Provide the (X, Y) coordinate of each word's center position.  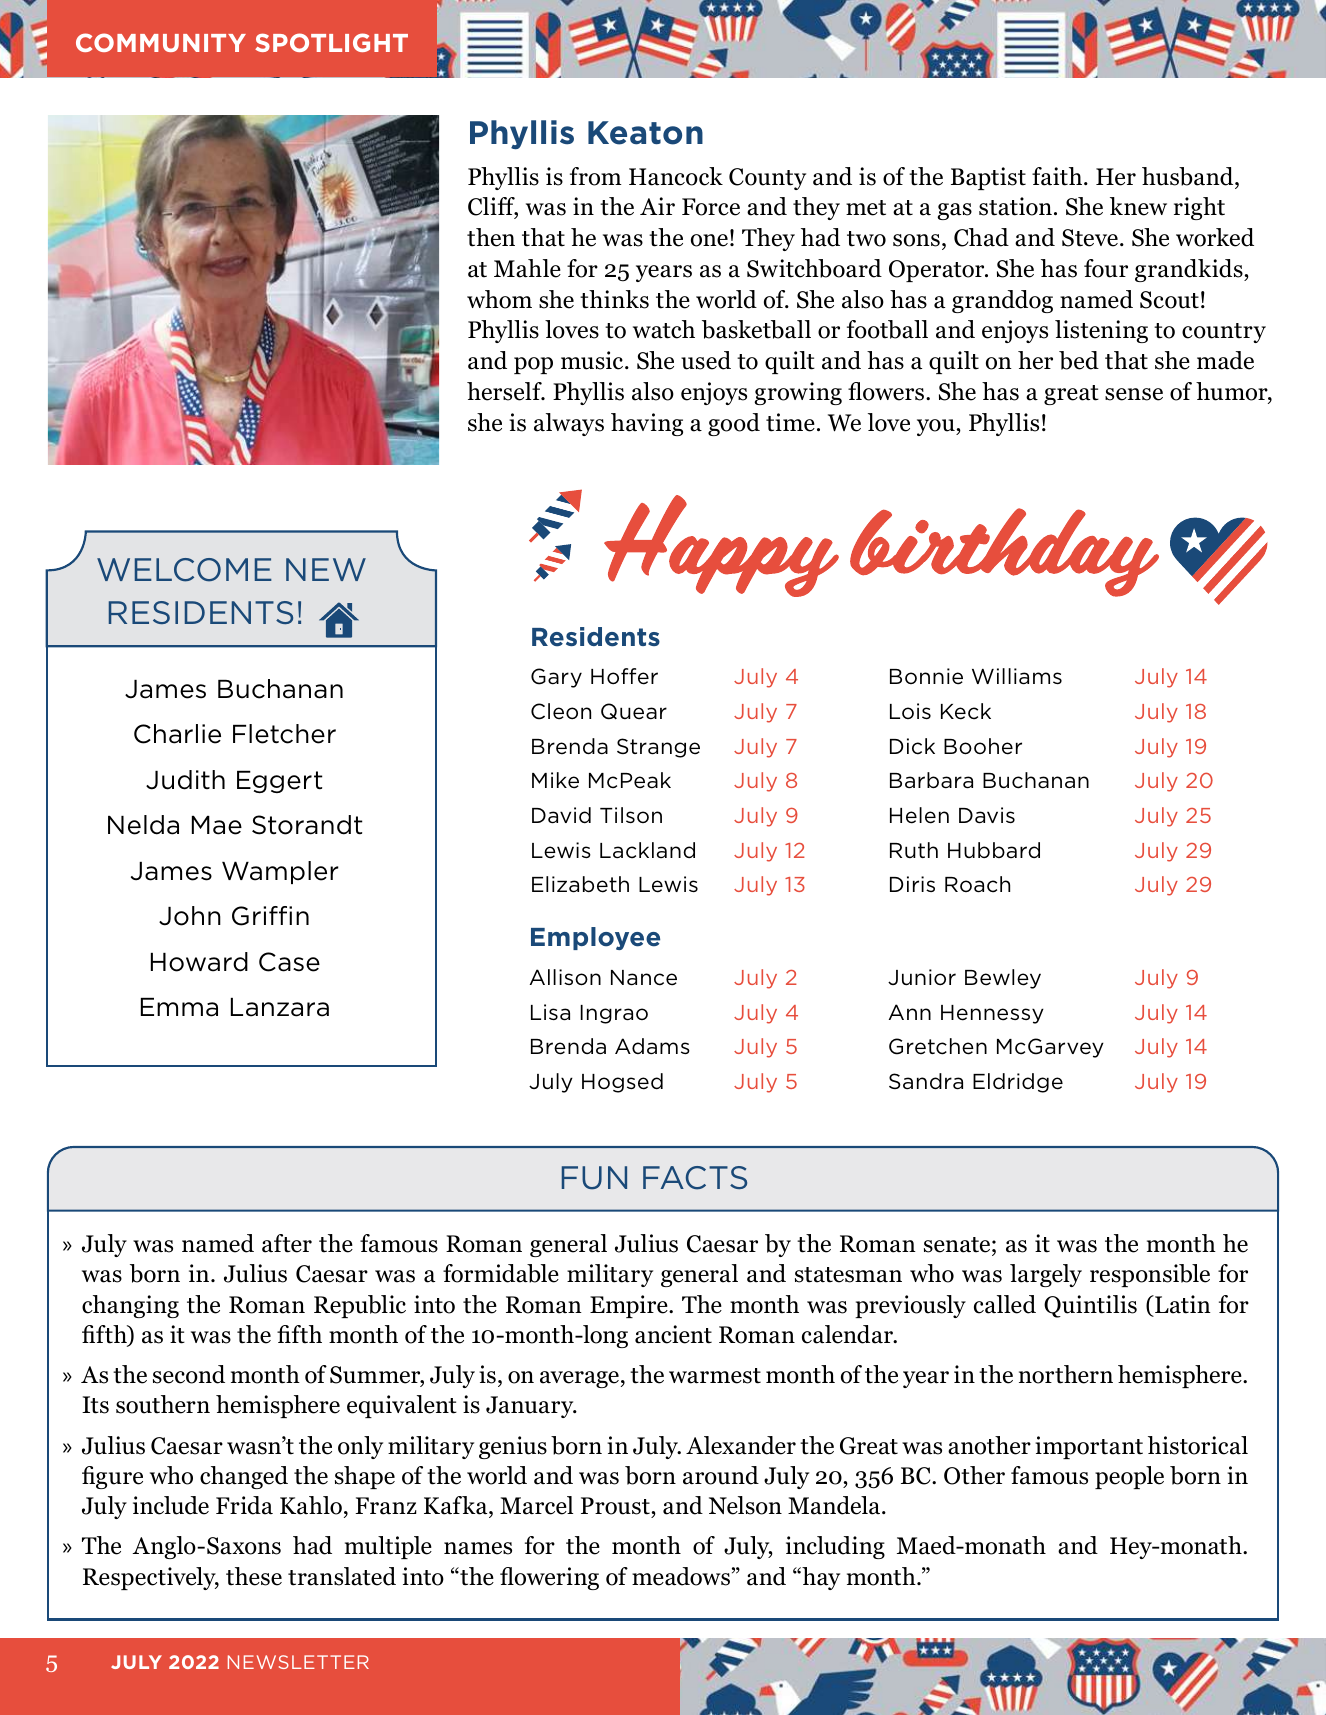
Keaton (645, 133)
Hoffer (624, 676)
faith (1058, 176)
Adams (652, 1046)
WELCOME (184, 570)
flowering (549, 1578)
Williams (1017, 676)
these (254, 1576)
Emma (179, 1007)
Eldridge (1018, 1083)
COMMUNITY (161, 42)
